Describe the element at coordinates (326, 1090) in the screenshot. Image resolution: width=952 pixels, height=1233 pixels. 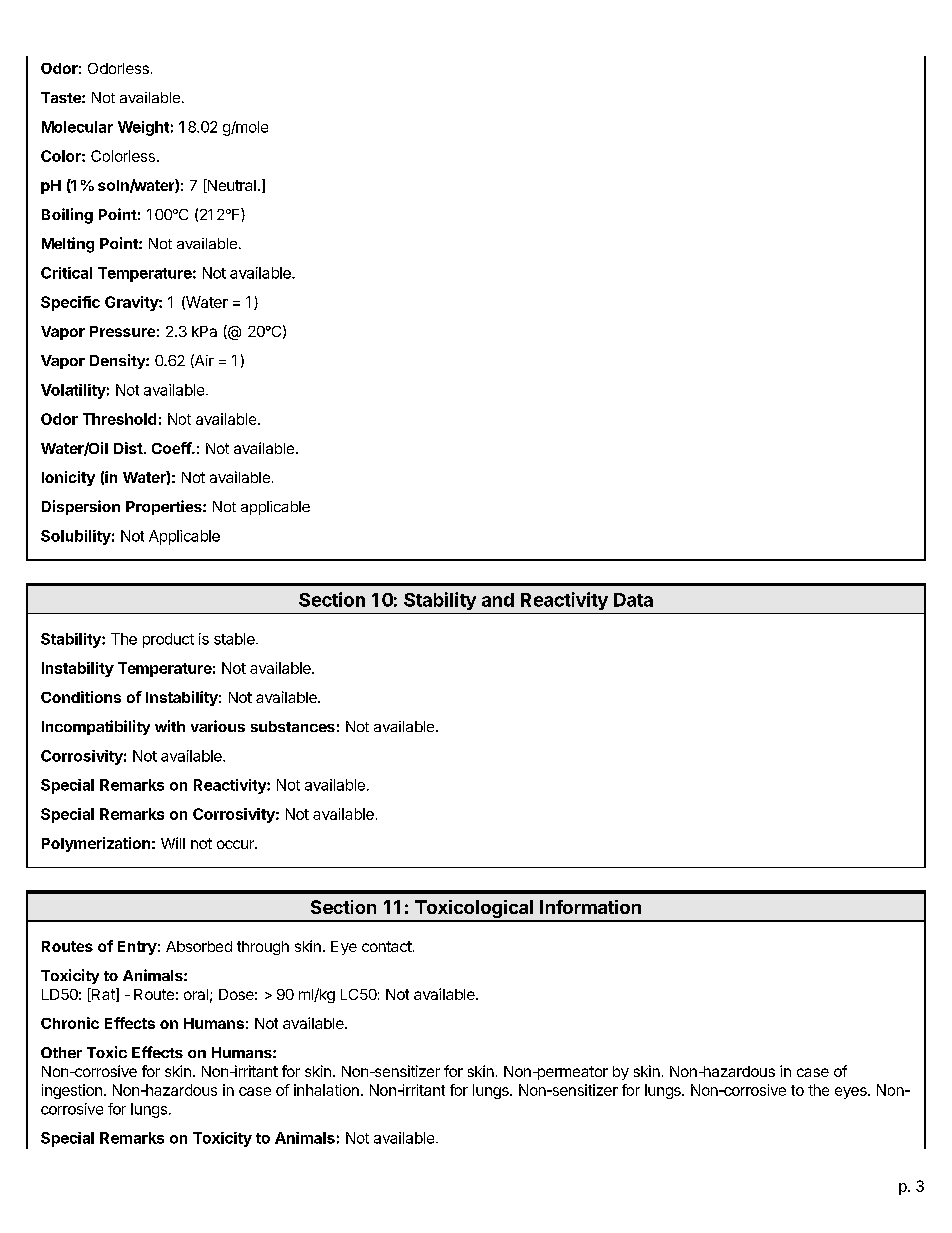
I see `inhalation` at that location.
